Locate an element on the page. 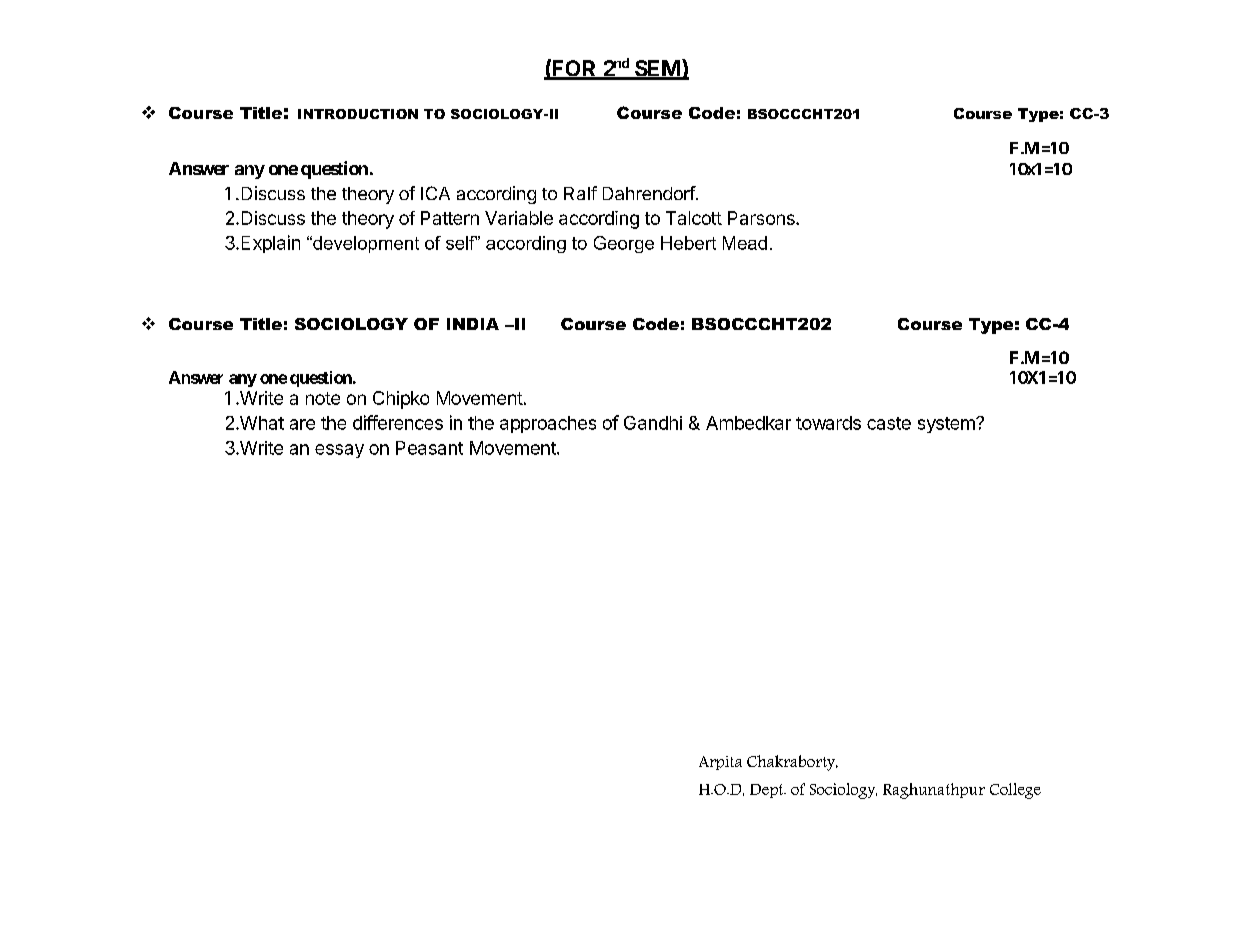 This document has height=952, width=1233. Parsons is located at coordinates (762, 218).
